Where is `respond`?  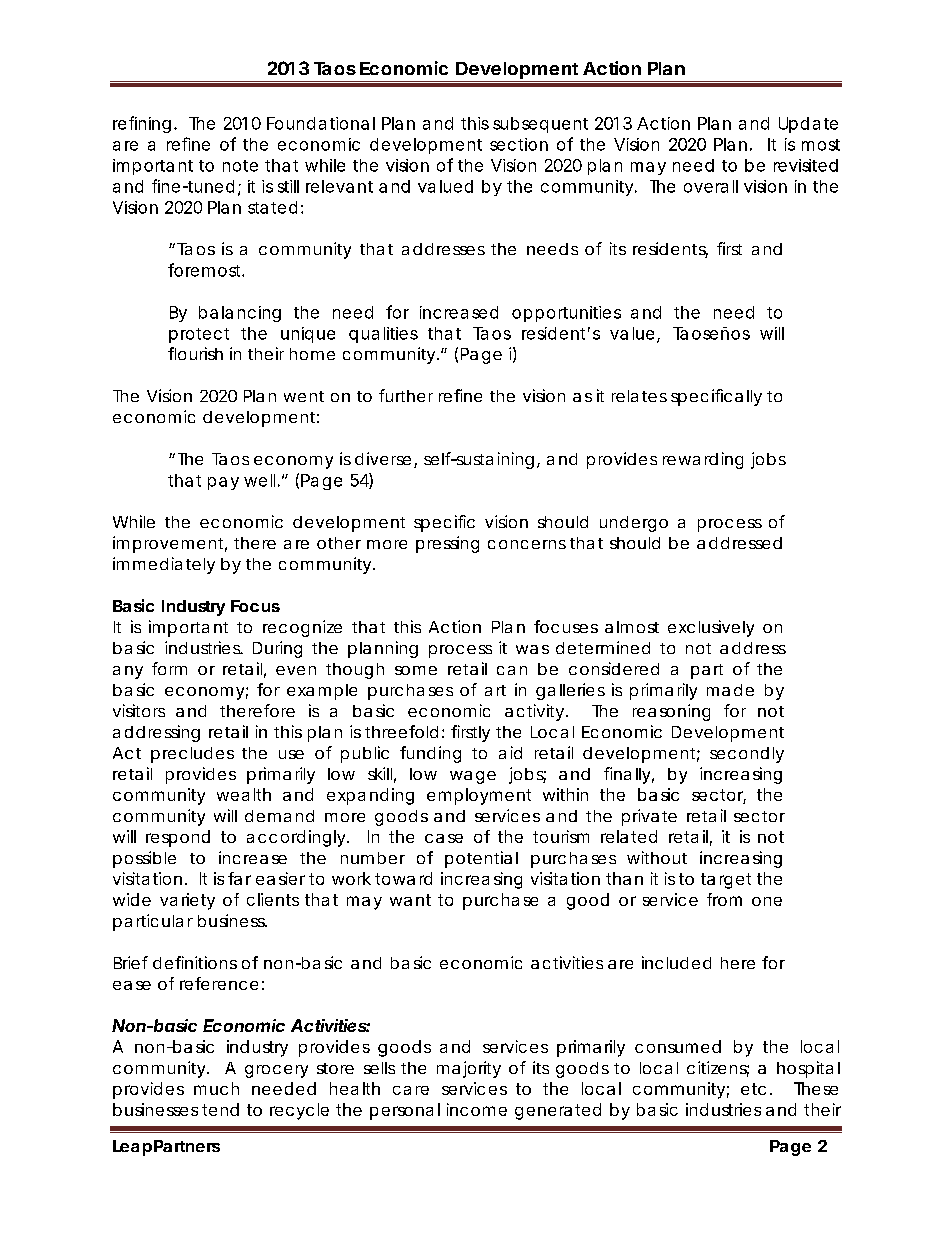 respond is located at coordinates (178, 838).
